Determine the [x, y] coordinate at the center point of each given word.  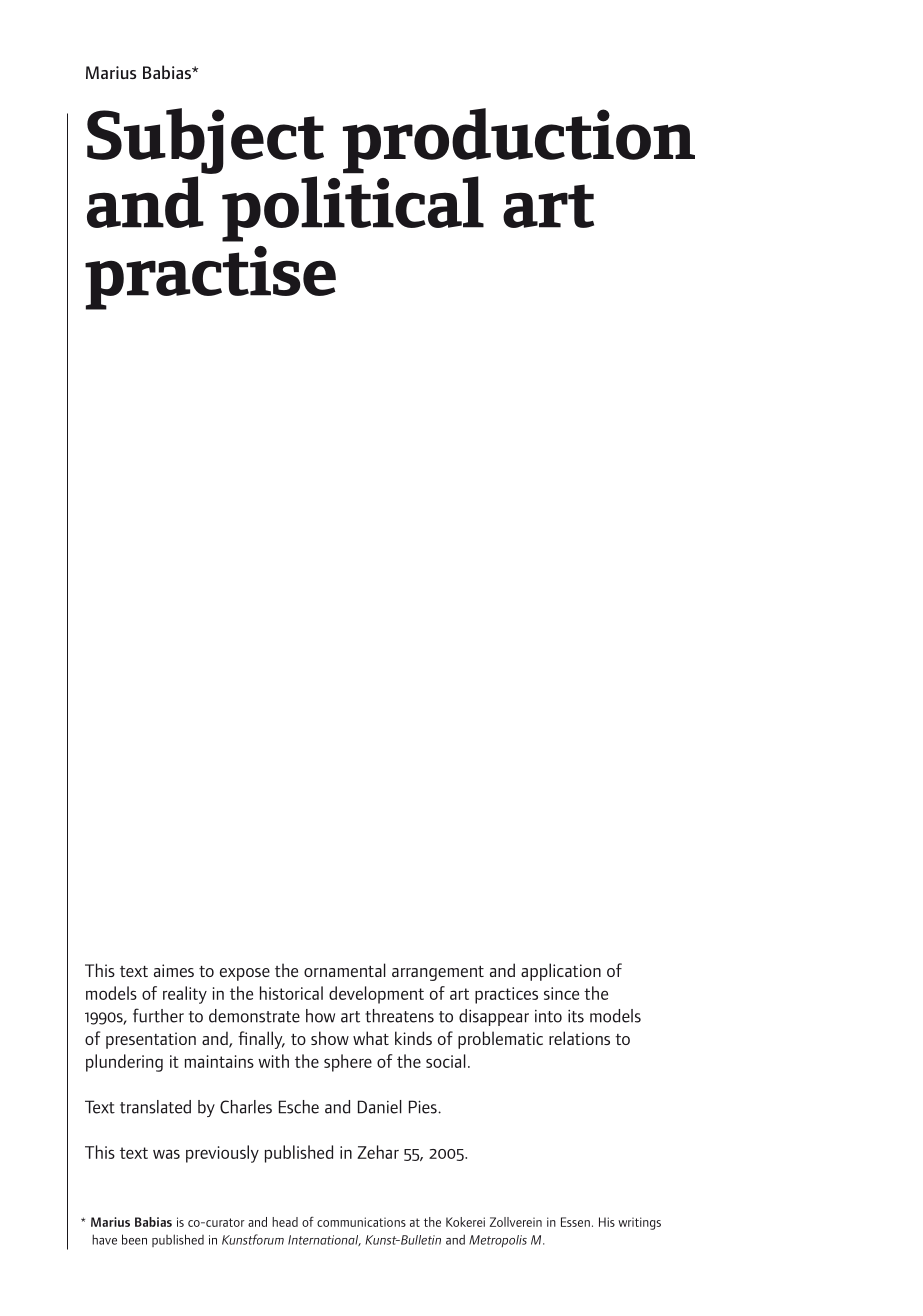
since [561, 993]
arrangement [438, 973]
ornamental [345, 970]
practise [210, 278]
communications [361, 1222]
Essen [575, 1222]
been [134, 1239]
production [519, 141]
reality [185, 995]
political [353, 207]
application [561, 972]
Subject [205, 141]
